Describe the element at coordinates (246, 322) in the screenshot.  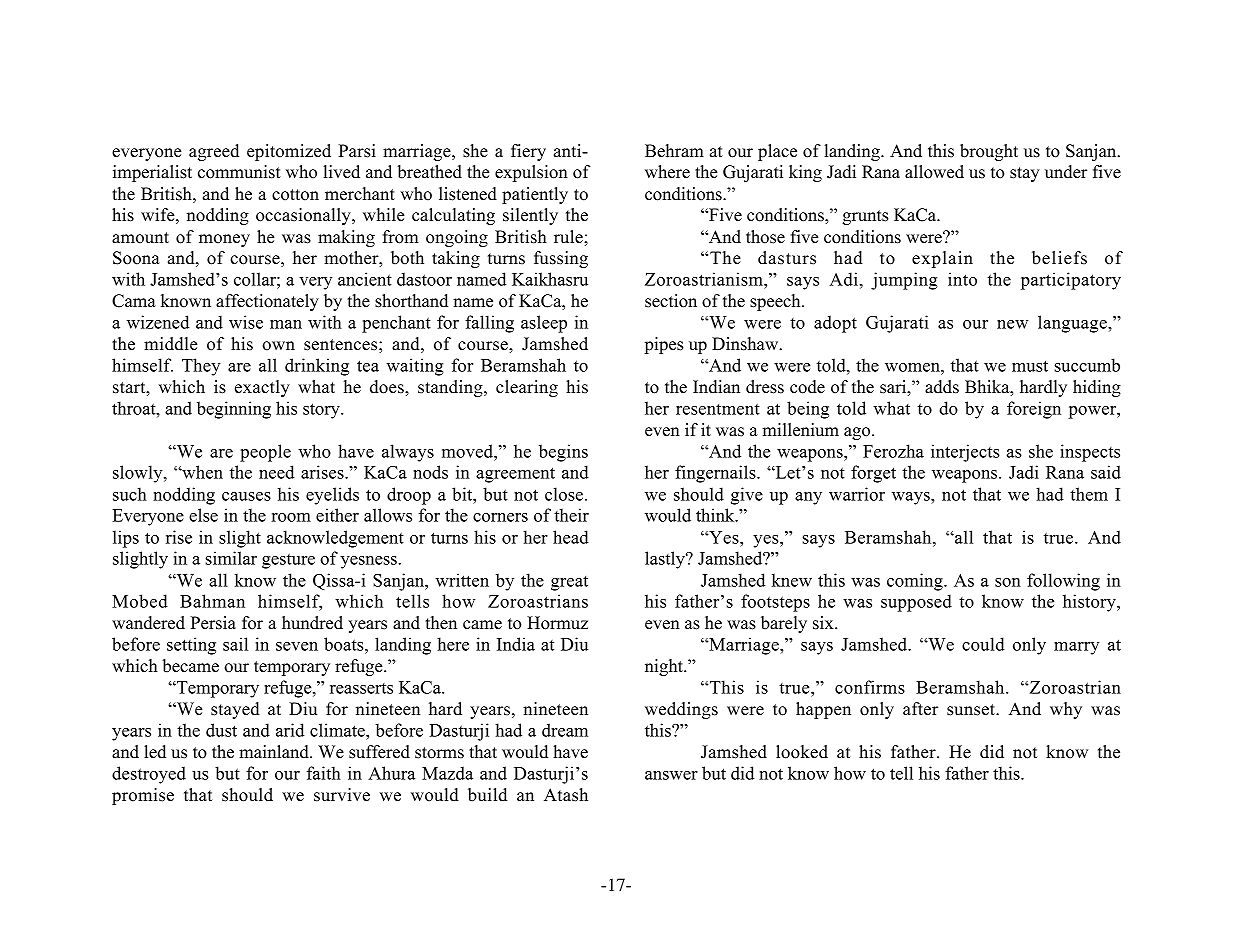
I see `wise` at that location.
